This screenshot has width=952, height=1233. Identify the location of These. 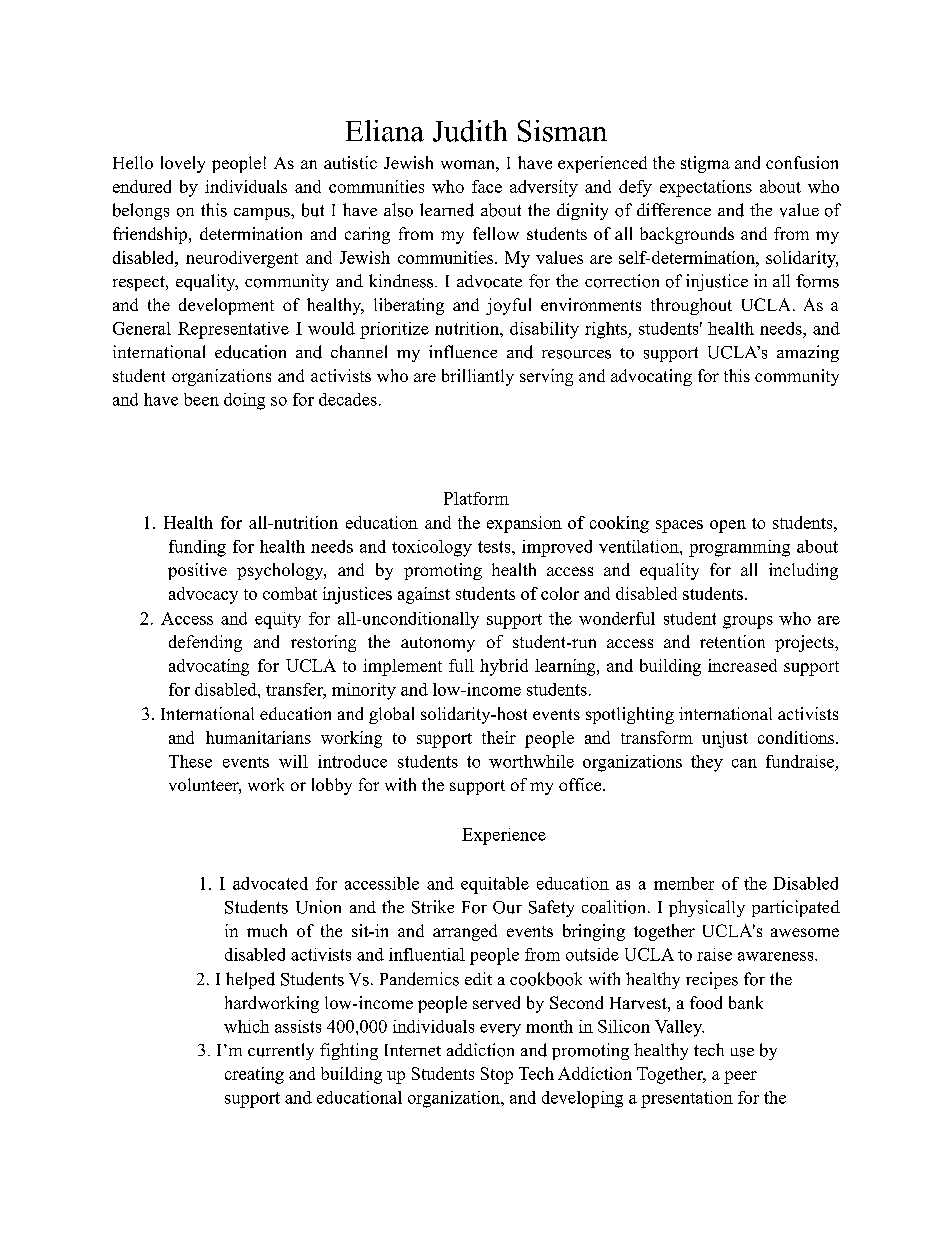
(190, 761).
